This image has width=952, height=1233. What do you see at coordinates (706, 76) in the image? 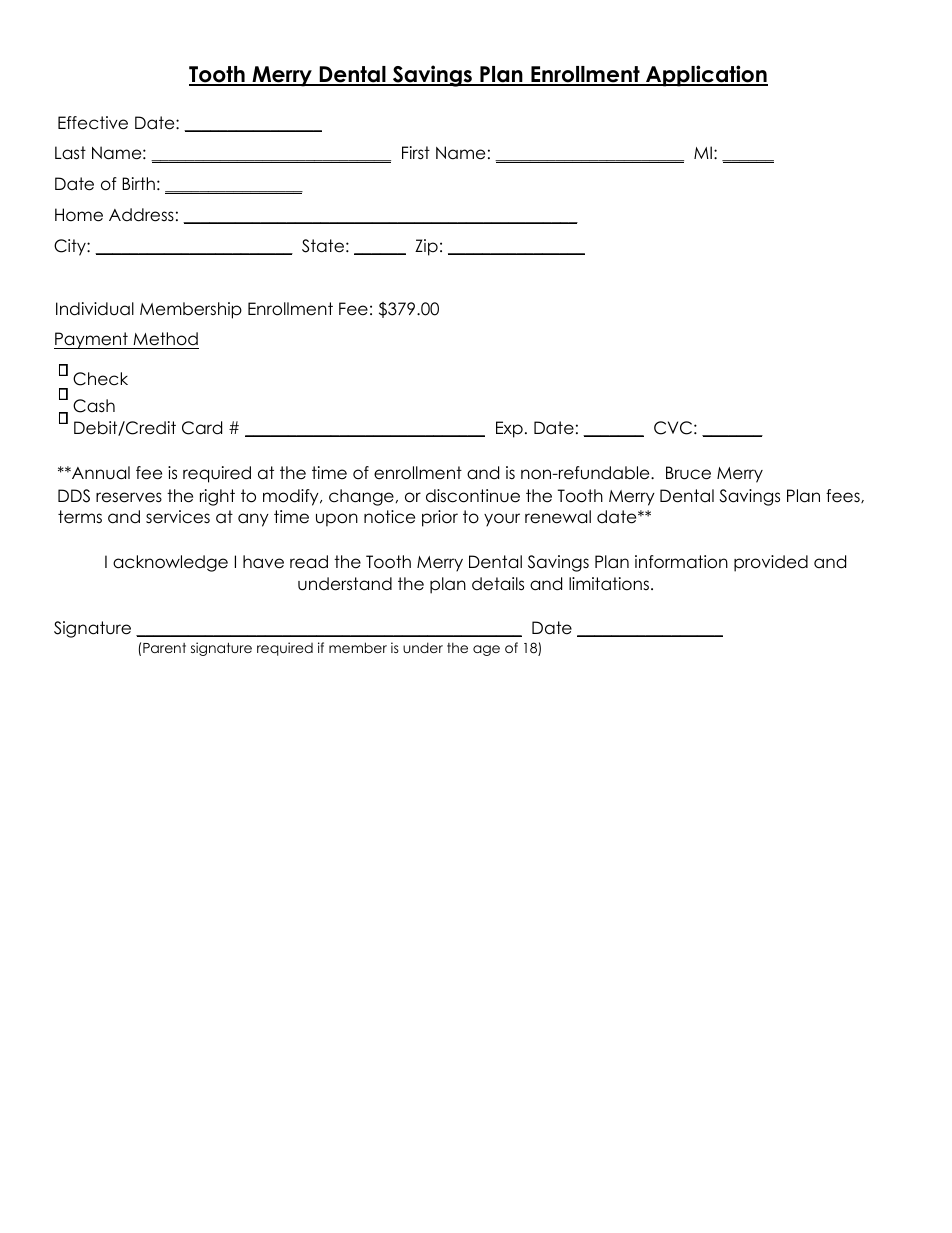
I see `Application` at bounding box center [706, 76].
